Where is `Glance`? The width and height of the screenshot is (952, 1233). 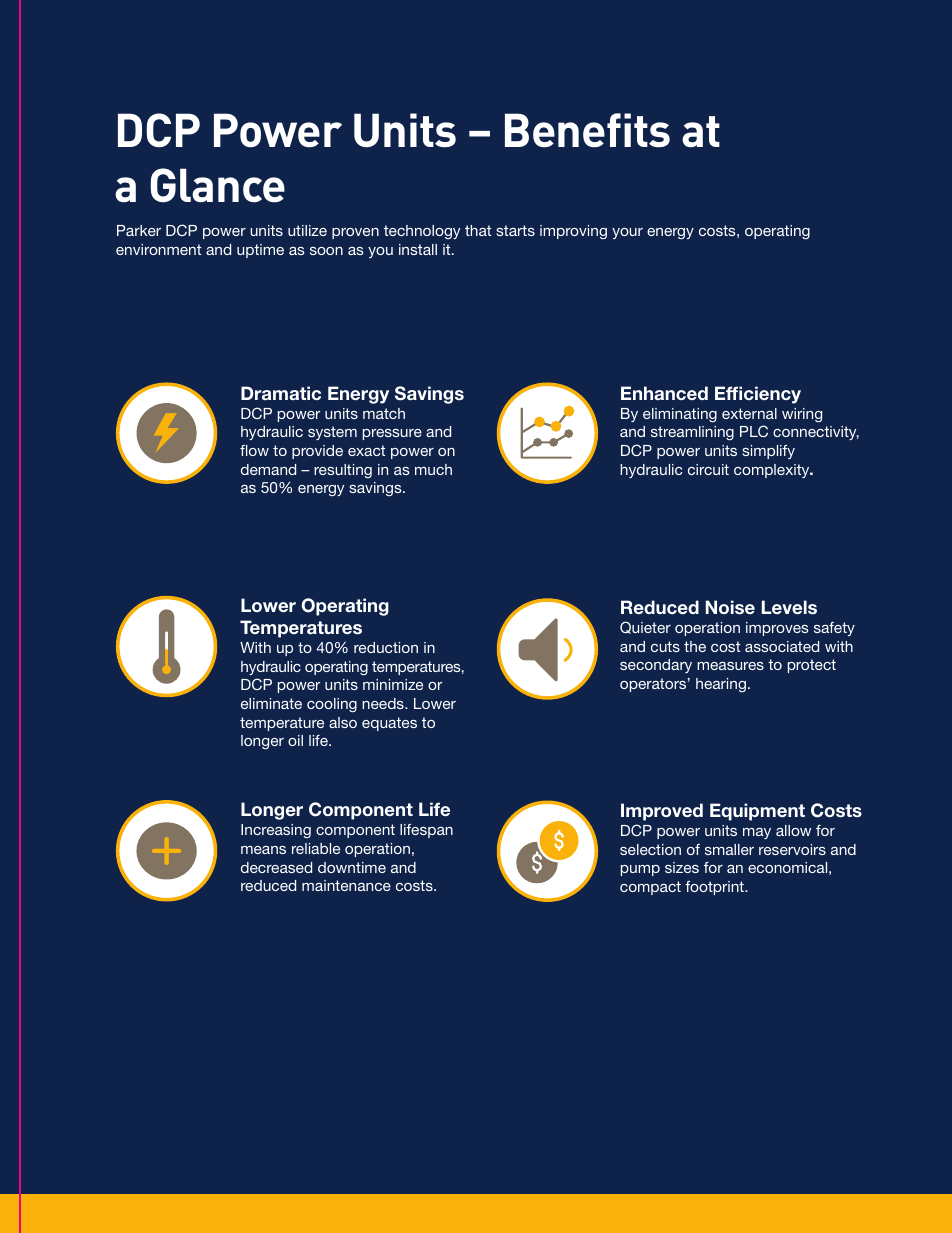 Glance is located at coordinates (217, 185).
